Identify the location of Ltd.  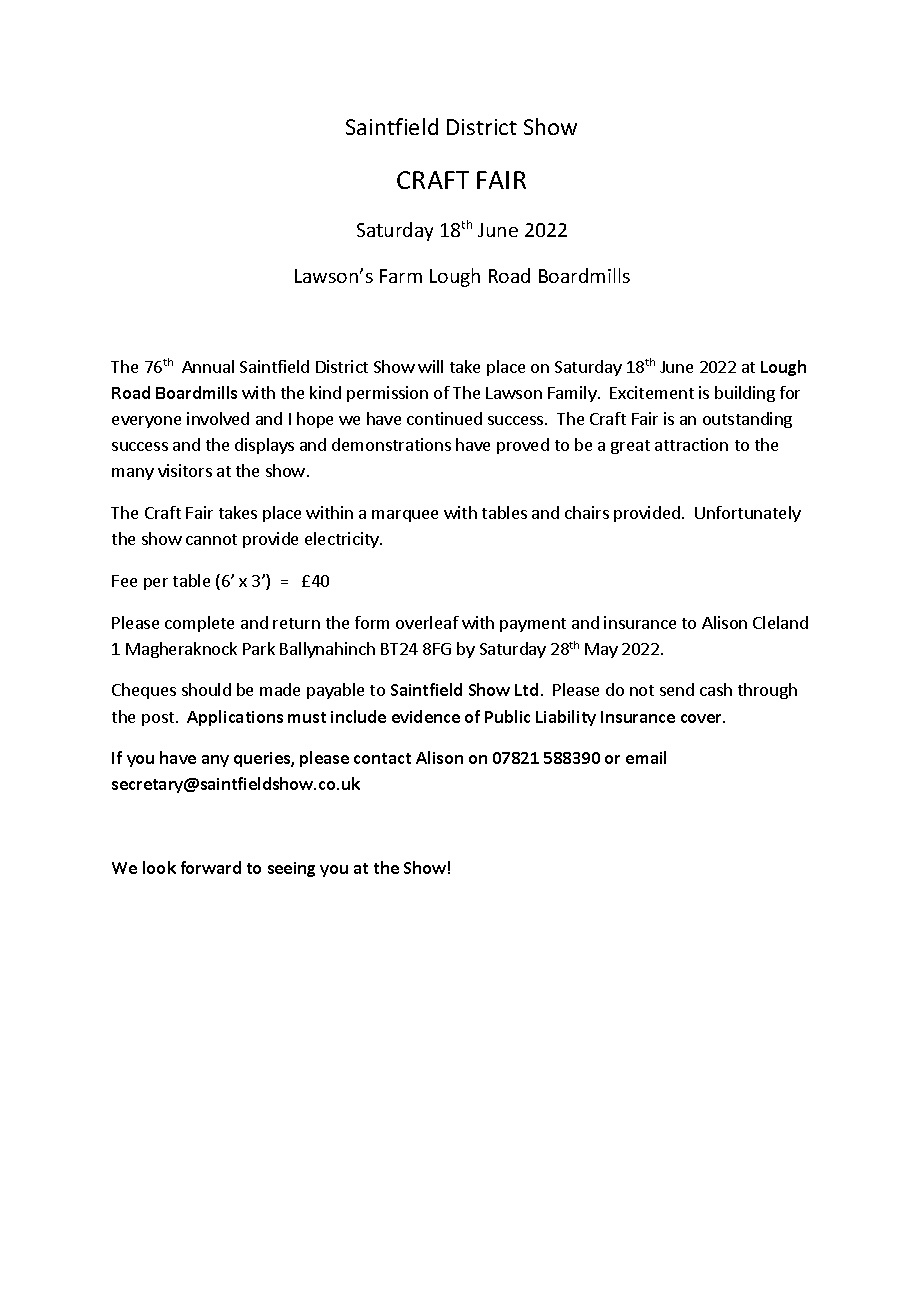
(526, 689).
